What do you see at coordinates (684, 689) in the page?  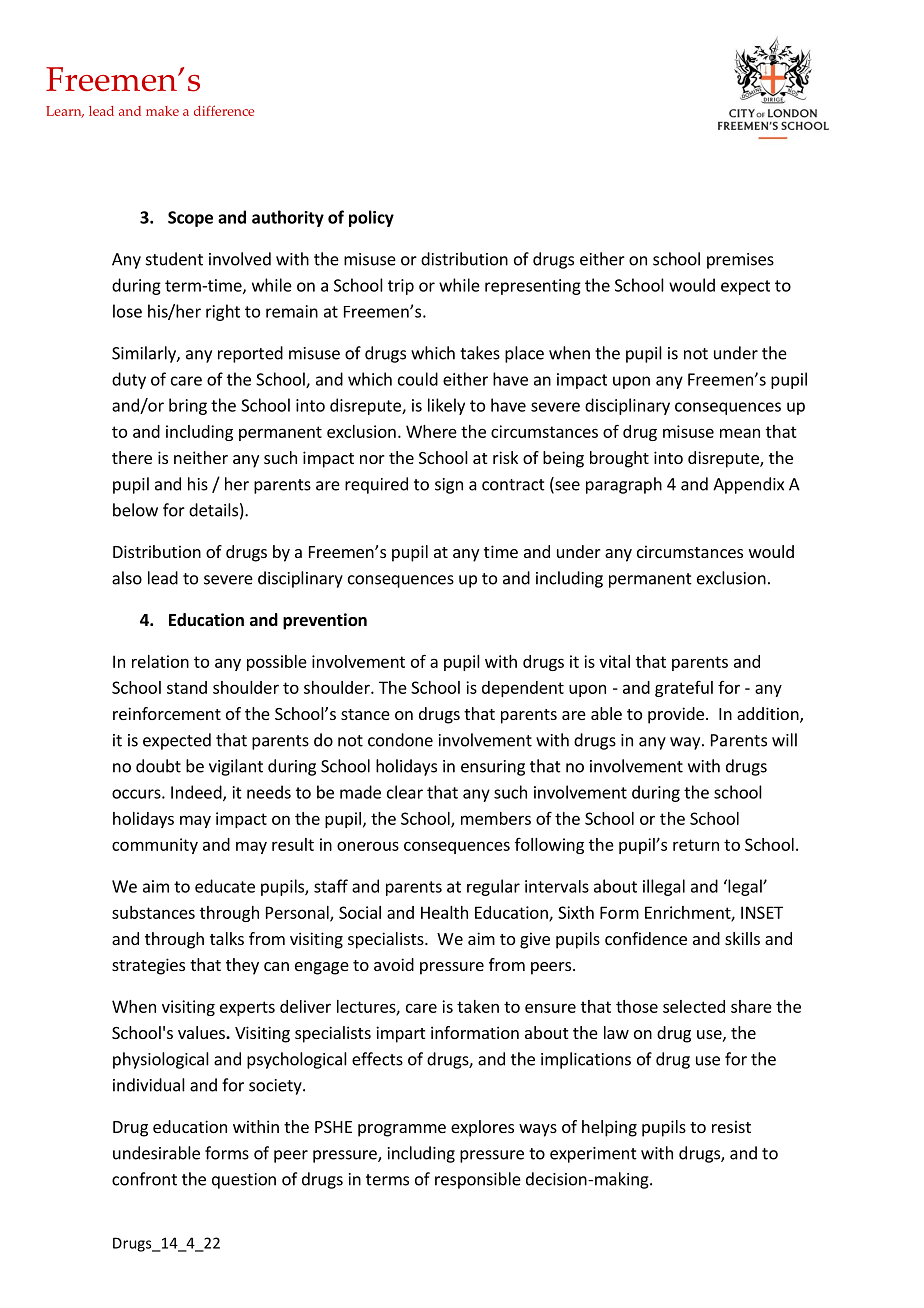 I see `grateful` at bounding box center [684, 689].
